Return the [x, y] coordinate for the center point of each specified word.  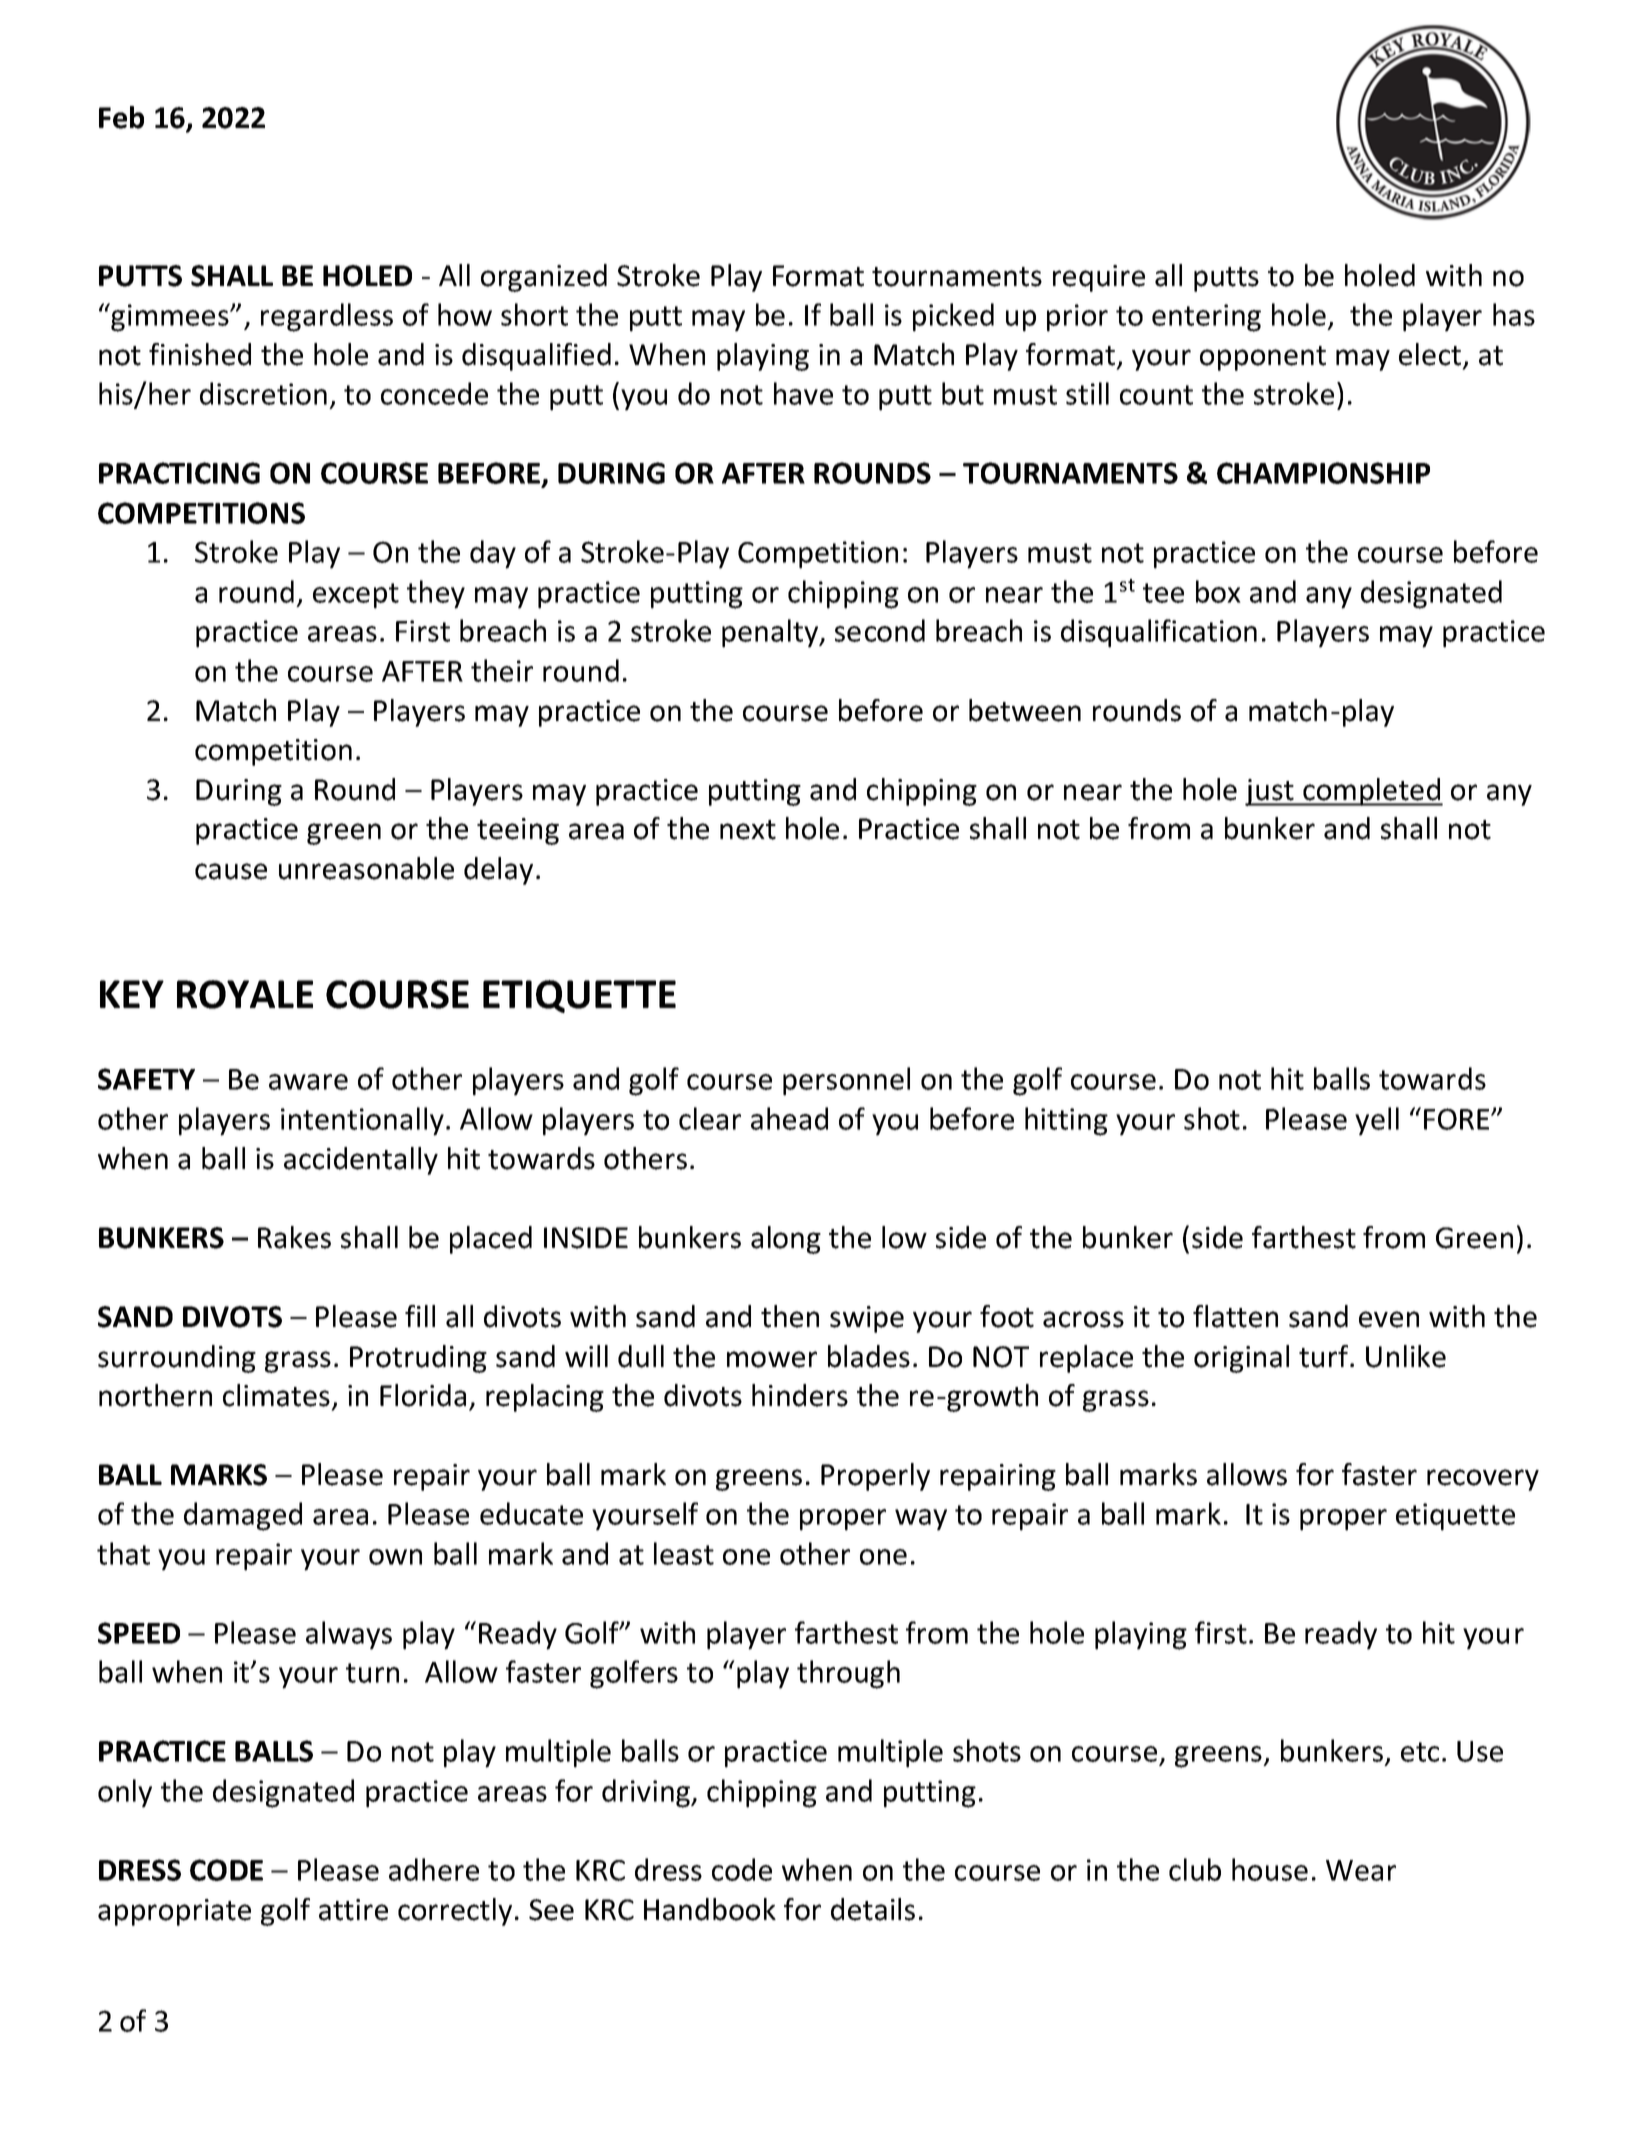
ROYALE [245, 994]
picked [953, 317]
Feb [121, 117]
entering [1206, 318]
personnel [846, 1081]
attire [353, 1910]
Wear [1361, 1870]
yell [1377, 1121]
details [873, 1909]
